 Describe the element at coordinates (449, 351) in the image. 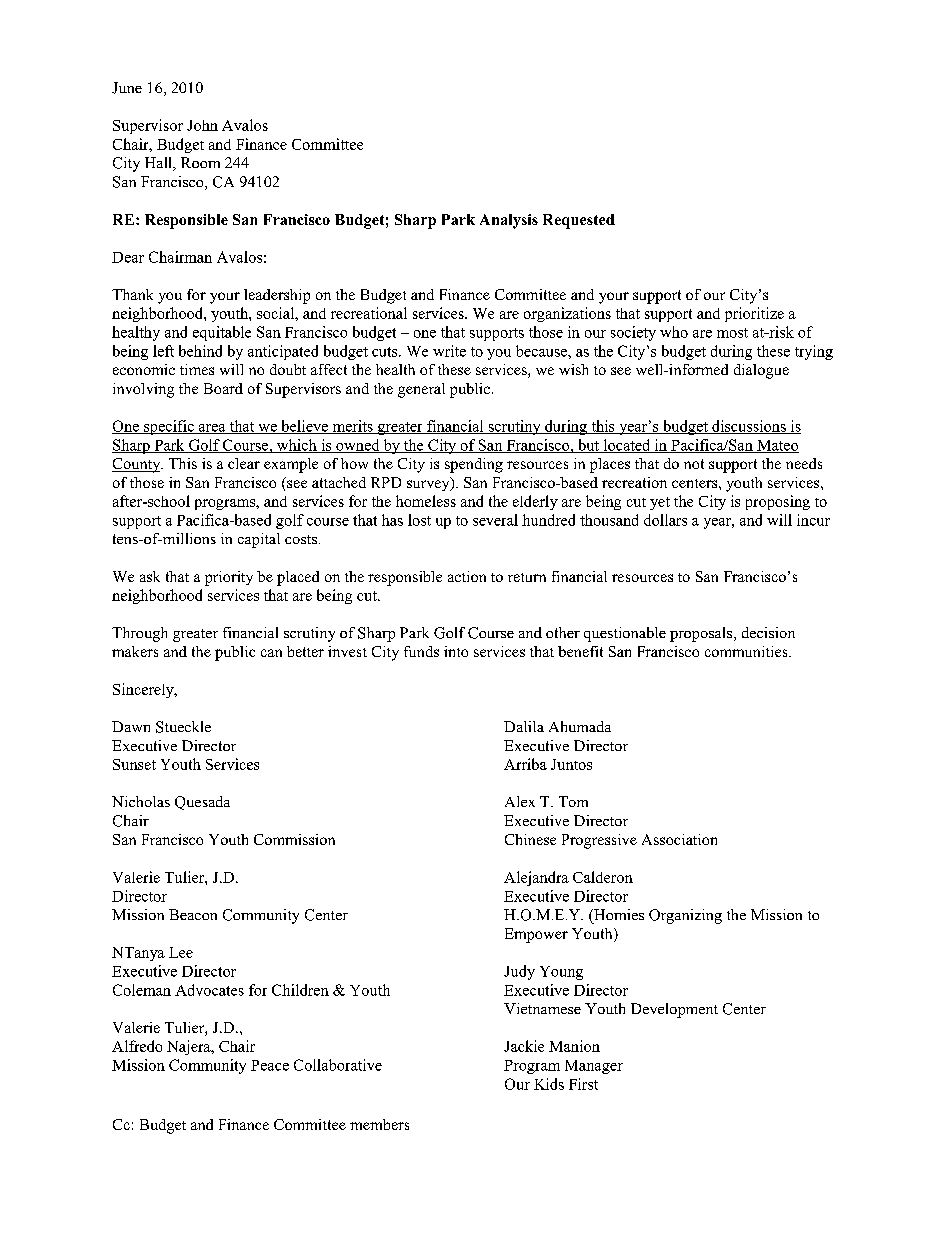

I see `write` at that location.
